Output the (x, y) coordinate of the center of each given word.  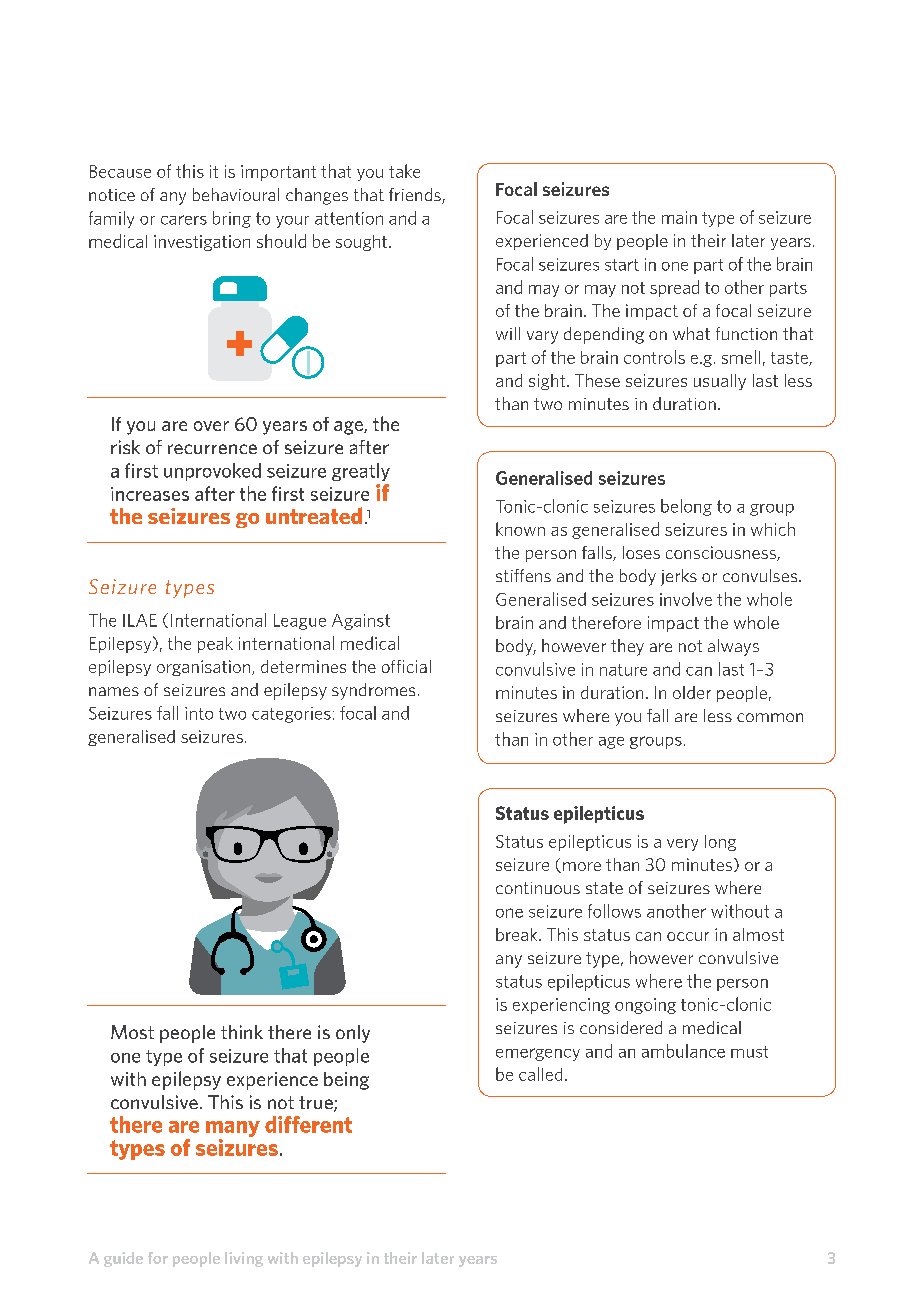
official (406, 666)
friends (416, 196)
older (692, 692)
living (244, 1259)
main (679, 217)
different (308, 1124)
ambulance (683, 1051)
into (199, 713)
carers (184, 220)
